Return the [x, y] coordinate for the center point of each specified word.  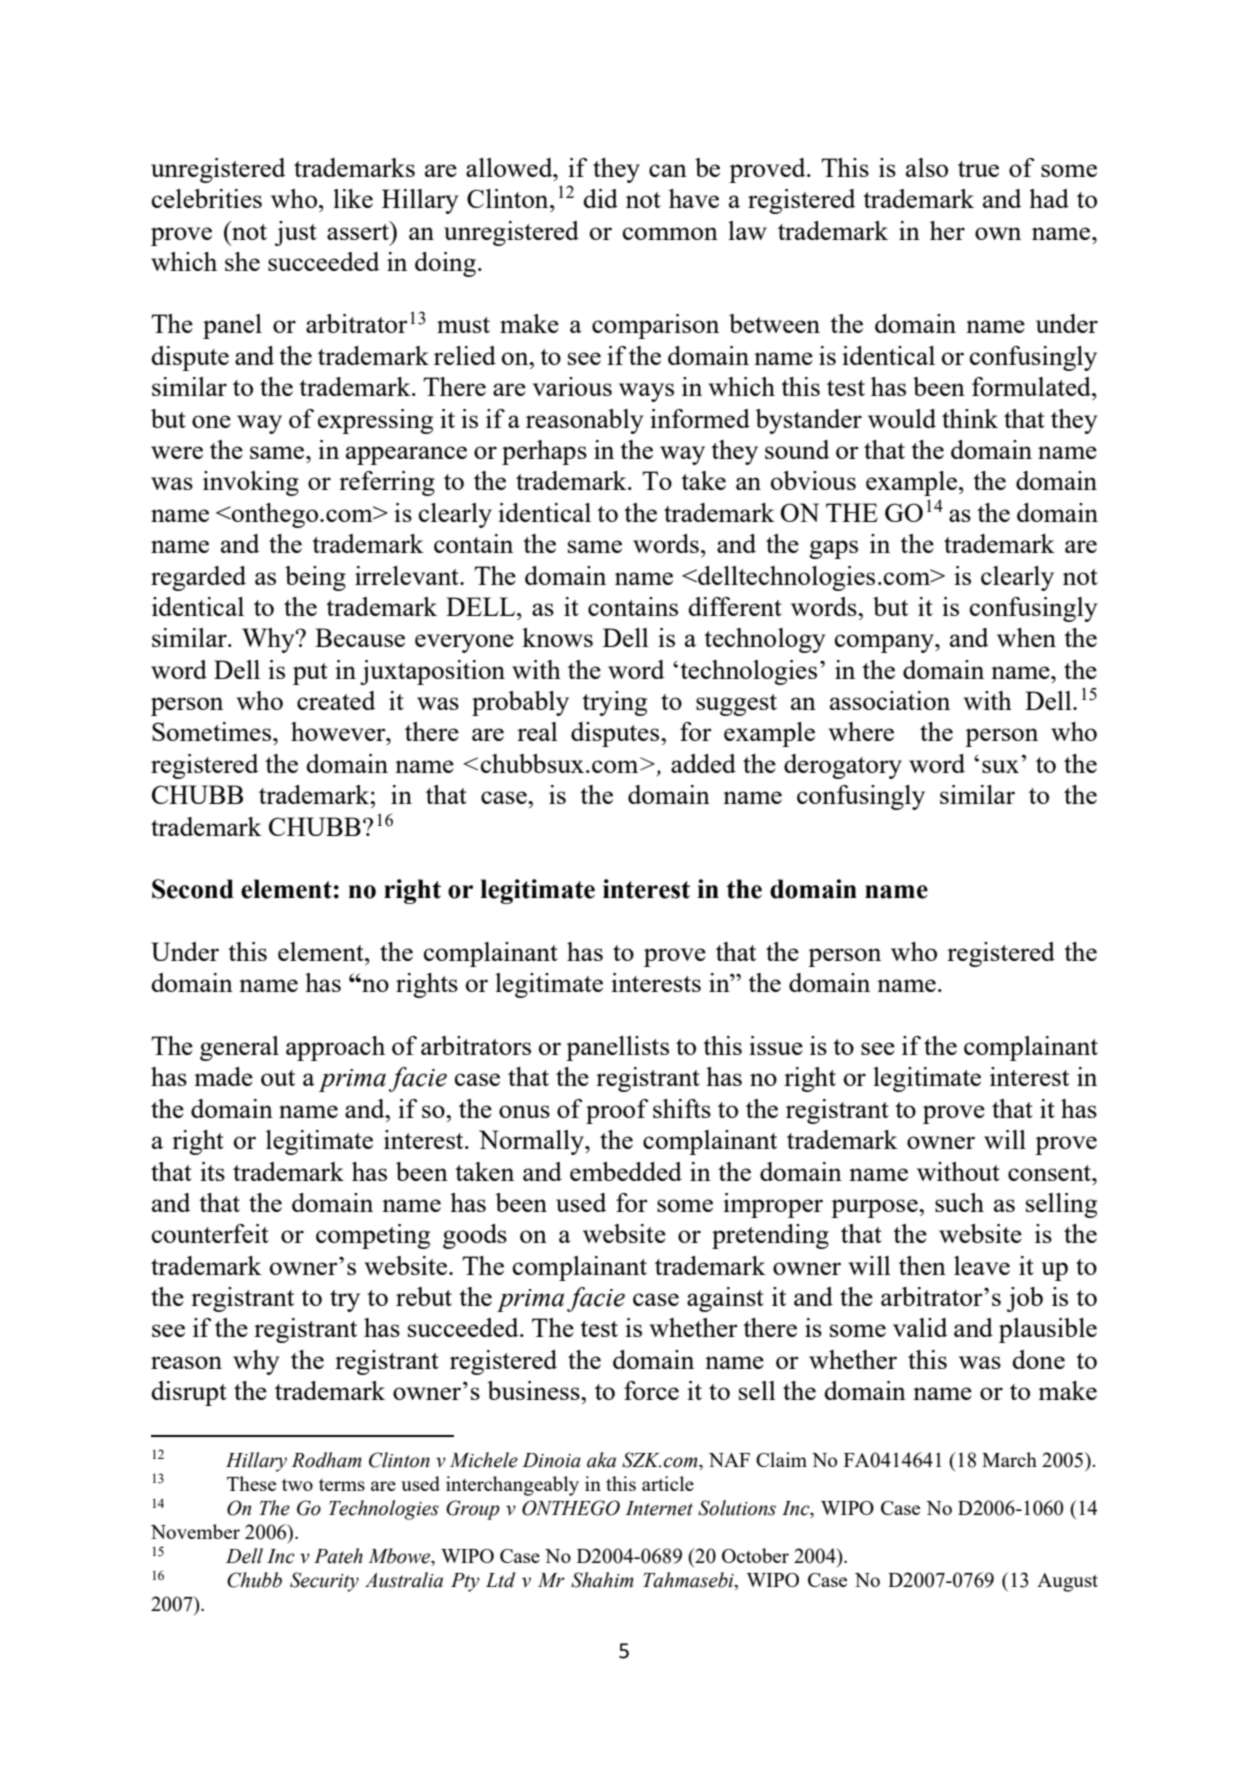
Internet [659, 1508]
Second [193, 889]
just [296, 233]
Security [324, 1582]
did [600, 198]
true [978, 169]
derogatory [843, 766]
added [703, 763]
